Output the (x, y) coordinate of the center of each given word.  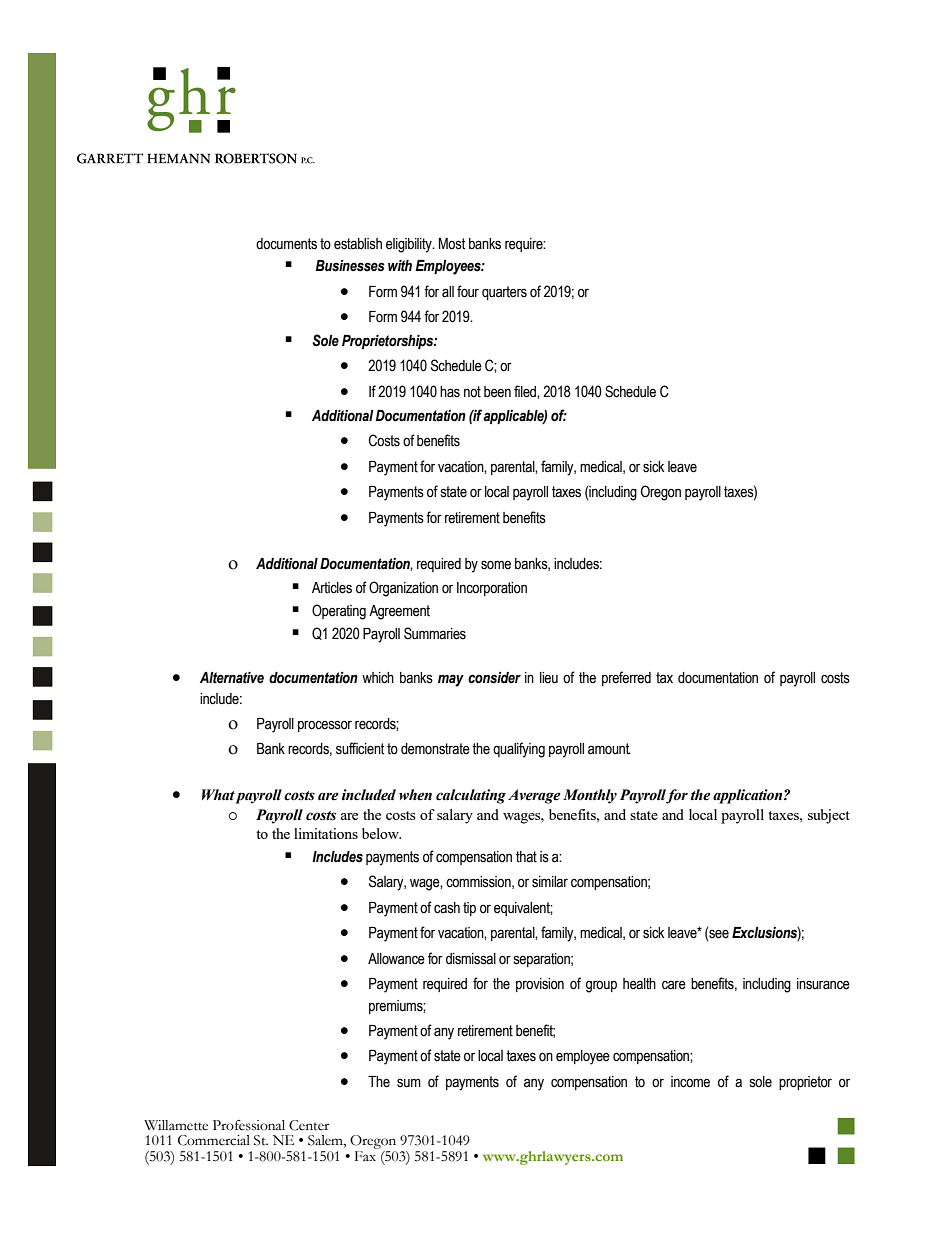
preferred (626, 678)
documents (286, 244)
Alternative (232, 678)
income (690, 1082)
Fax (366, 1155)
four (468, 291)
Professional (249, 1125)
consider (494, 678)
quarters (504, 293)
